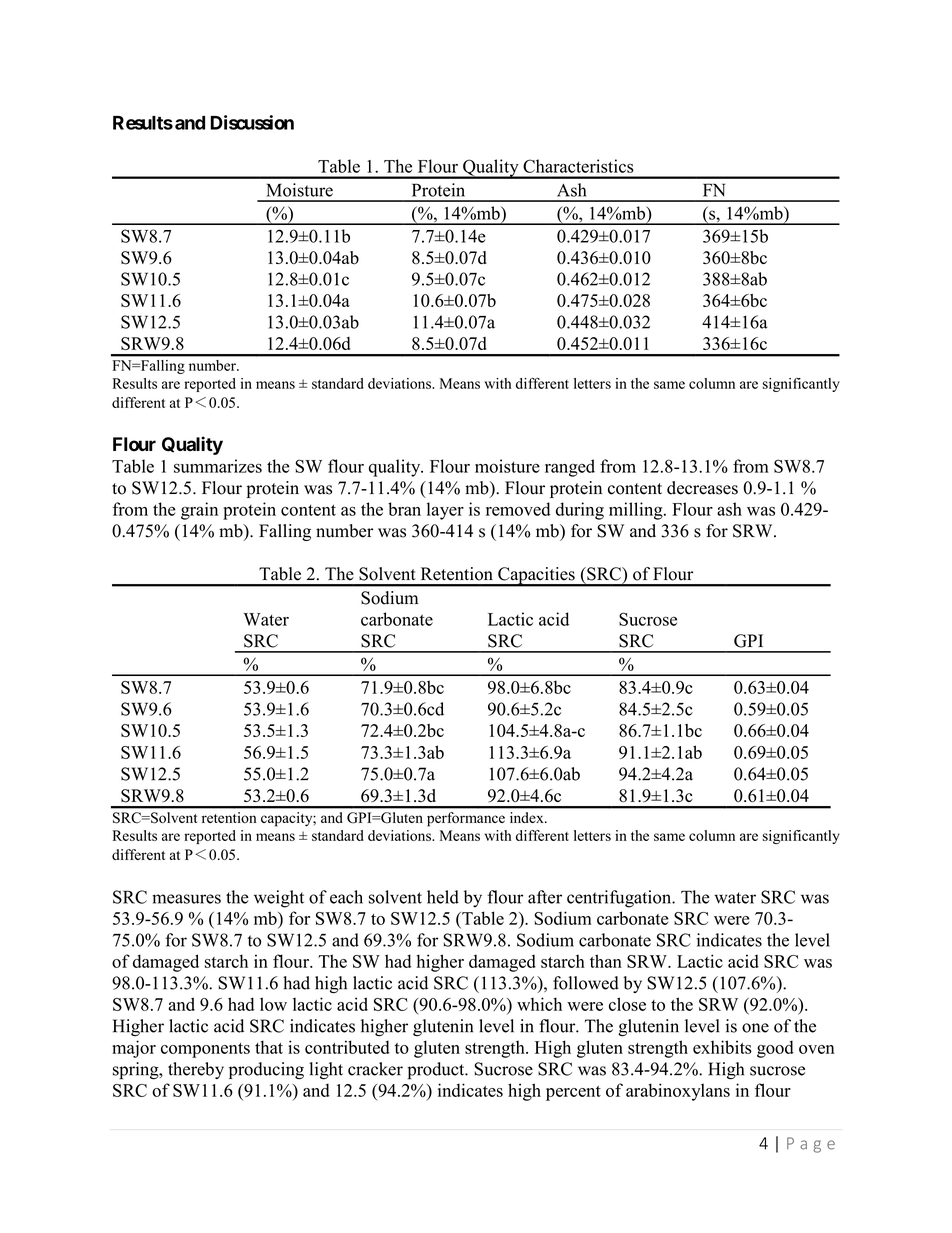 This screenshot has height=1233, width=952. I want to click on summarizes, so click(218, 466).
